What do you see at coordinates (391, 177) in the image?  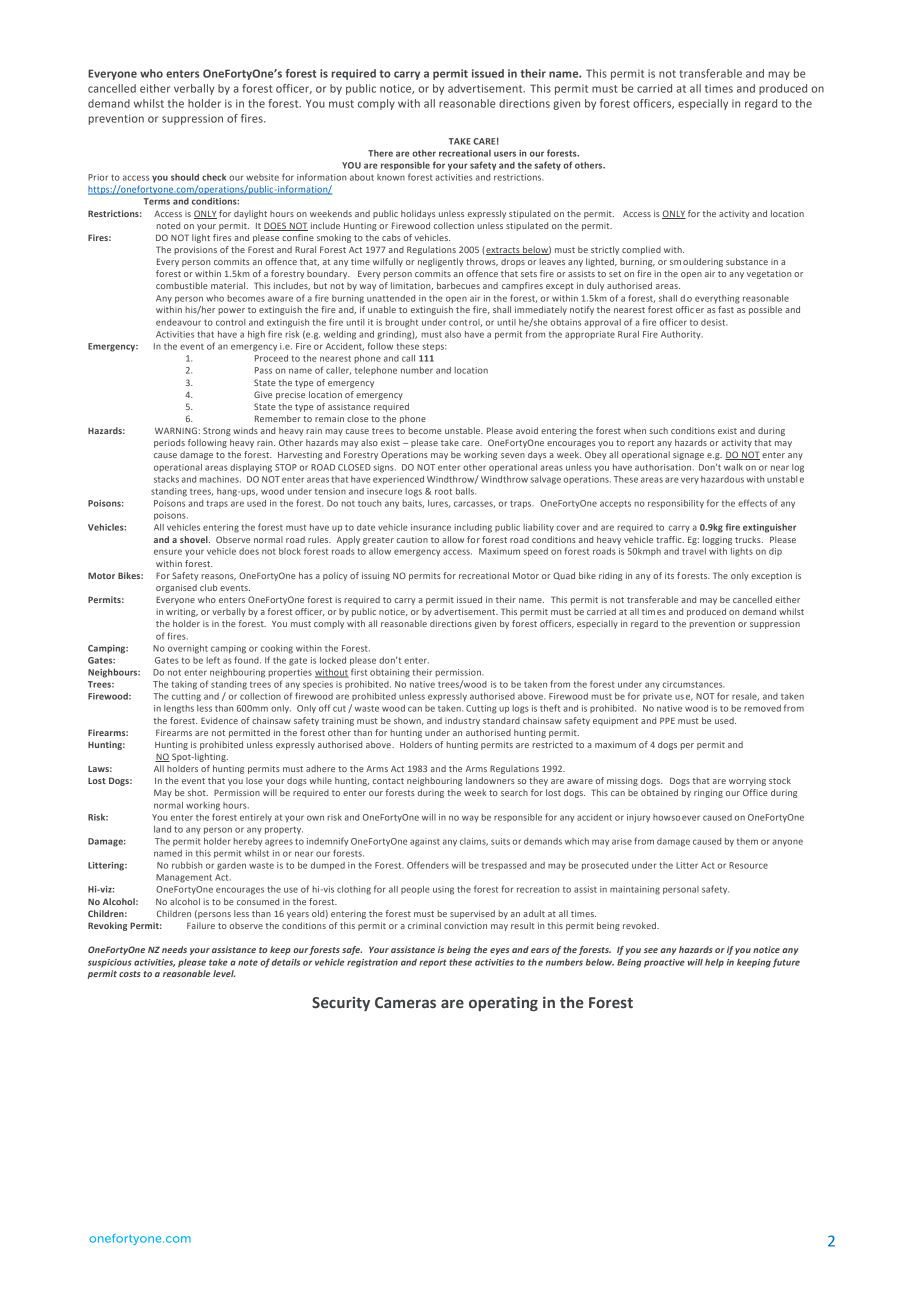 I see `known` at bounding box center [391, 177].
